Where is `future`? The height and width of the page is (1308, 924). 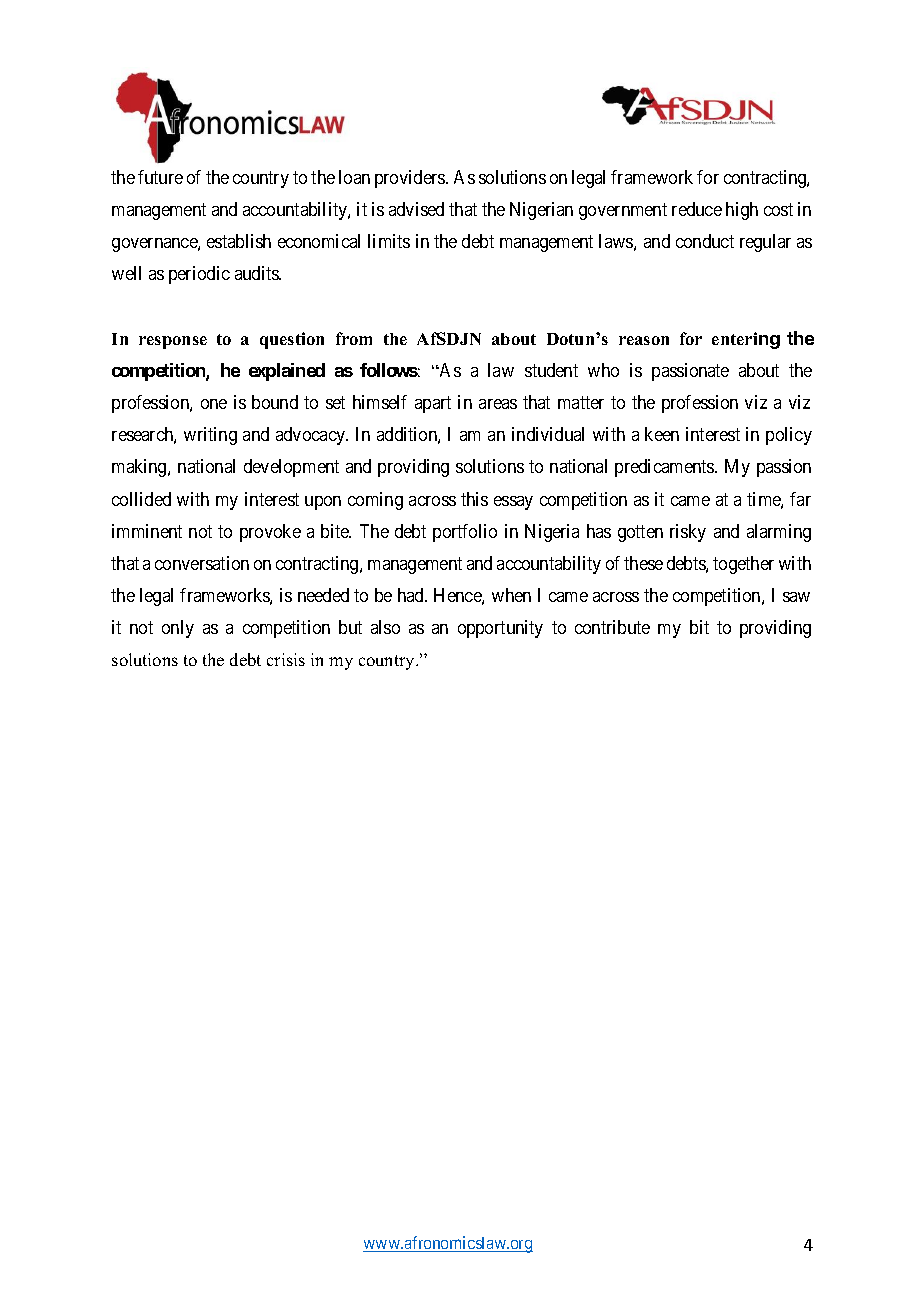 future is located at coordinates (160, 177).
